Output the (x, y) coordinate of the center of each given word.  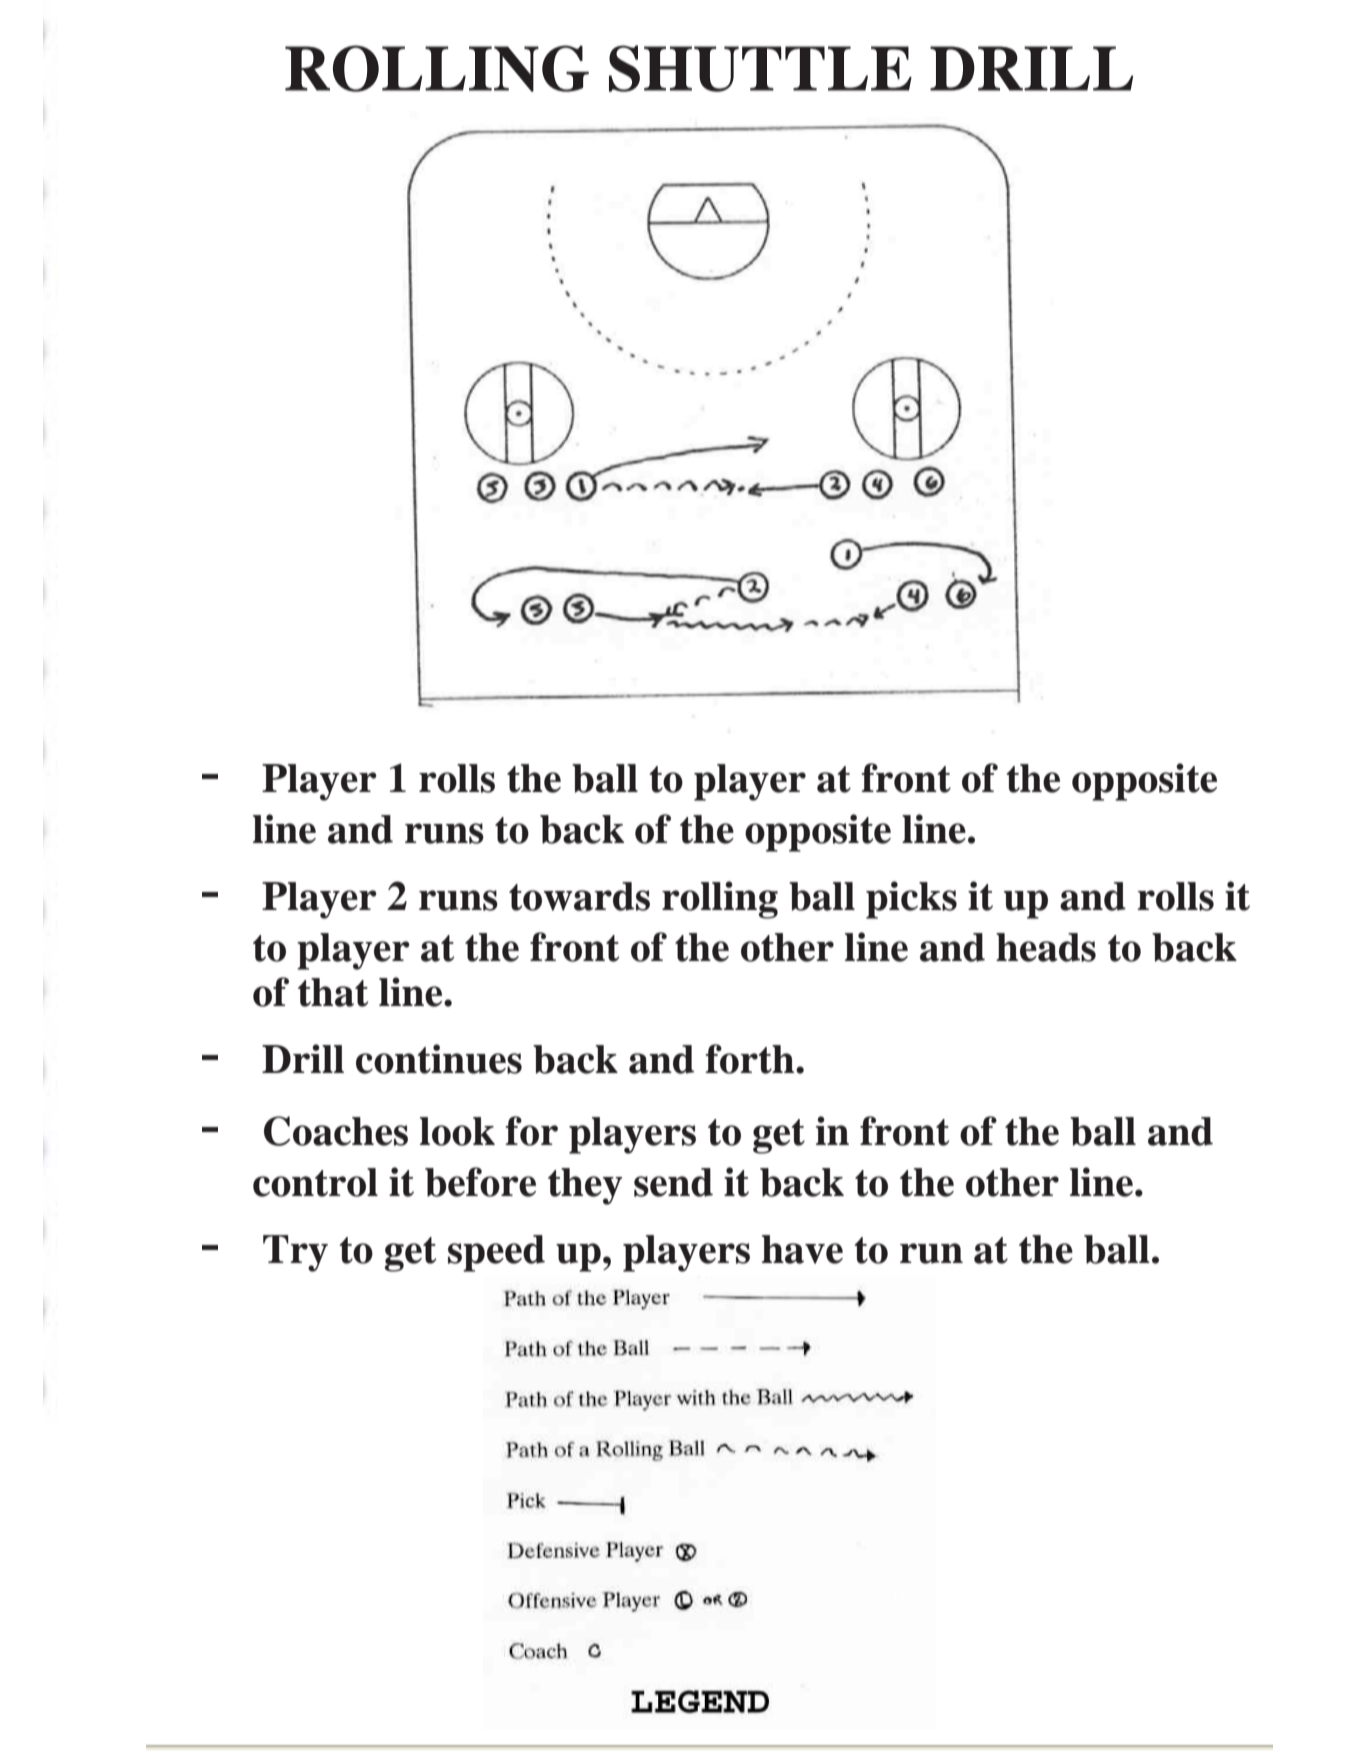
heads (1046, 947)
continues (439, 1059)
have (802, 1249)
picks (911, 900)
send (673, 1182)
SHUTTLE (760, 68)
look (457, 1131)
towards (579, 896)
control (315, 1182)
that (333, 992)
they (585, 1186)
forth (751, 1059)
